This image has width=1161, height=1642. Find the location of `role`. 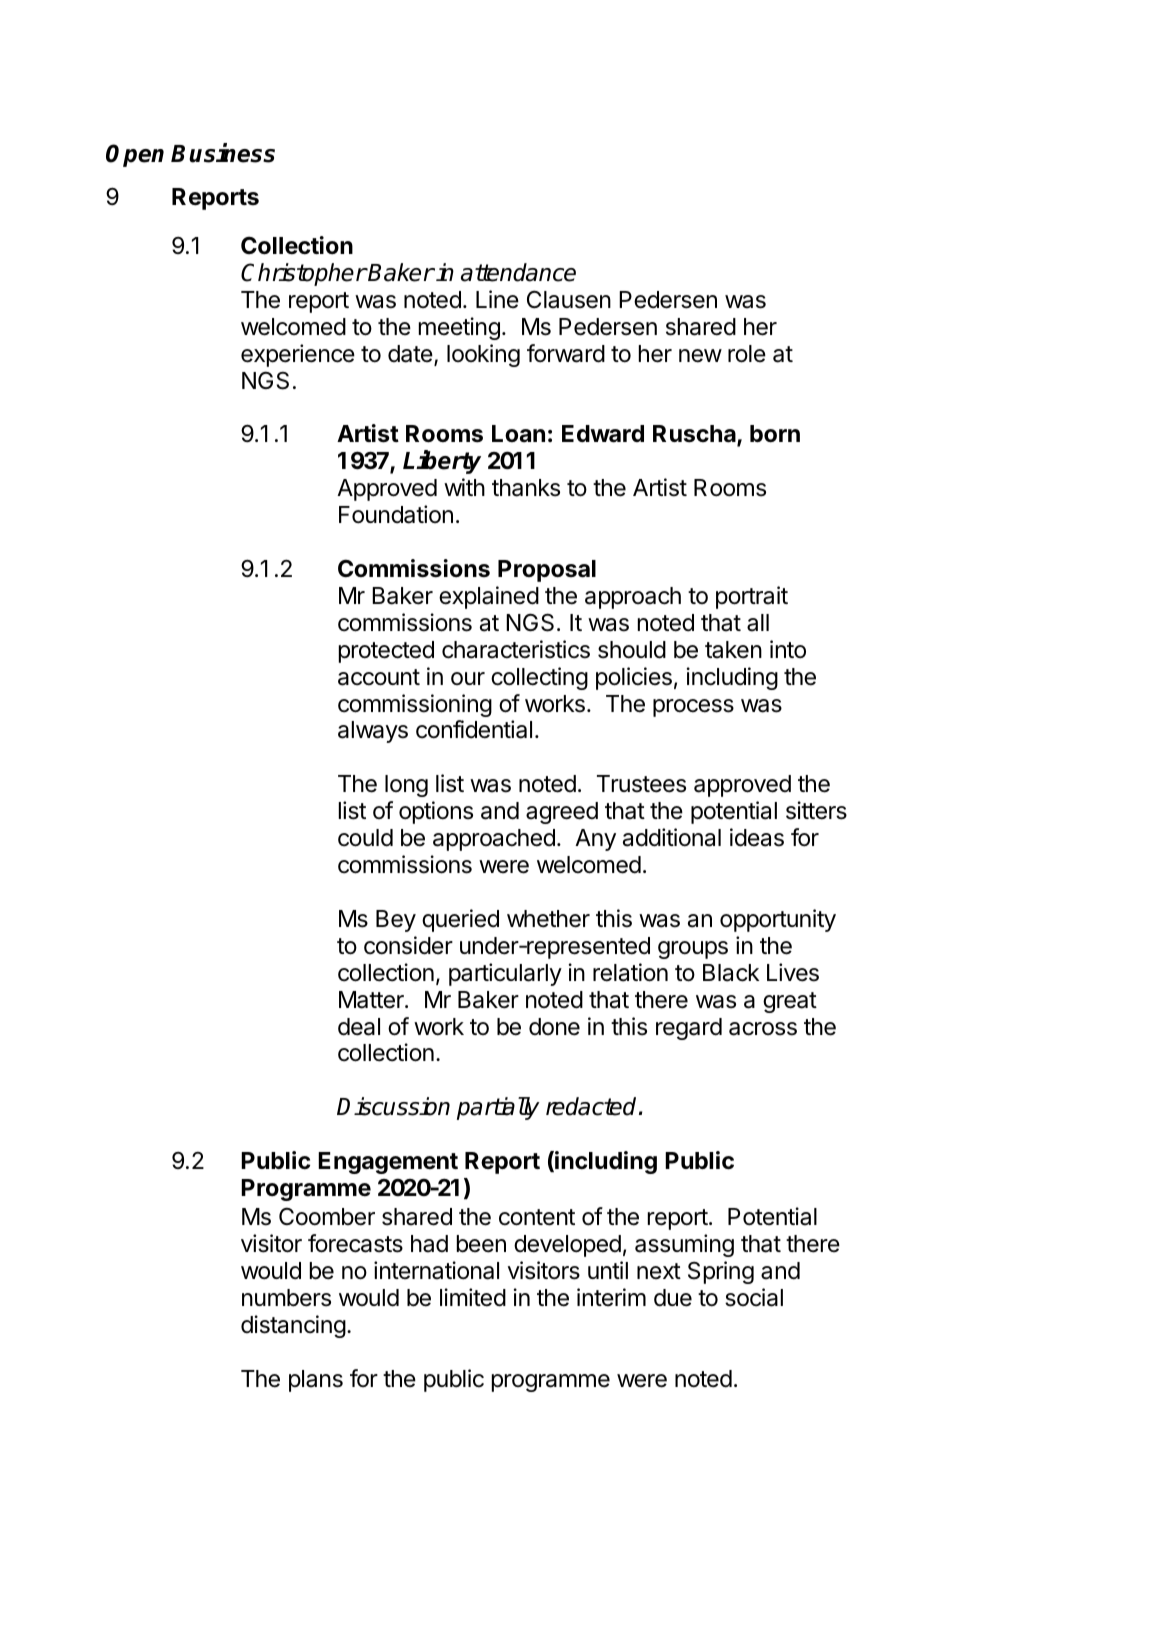

role is located at coordinates (747, 354).
